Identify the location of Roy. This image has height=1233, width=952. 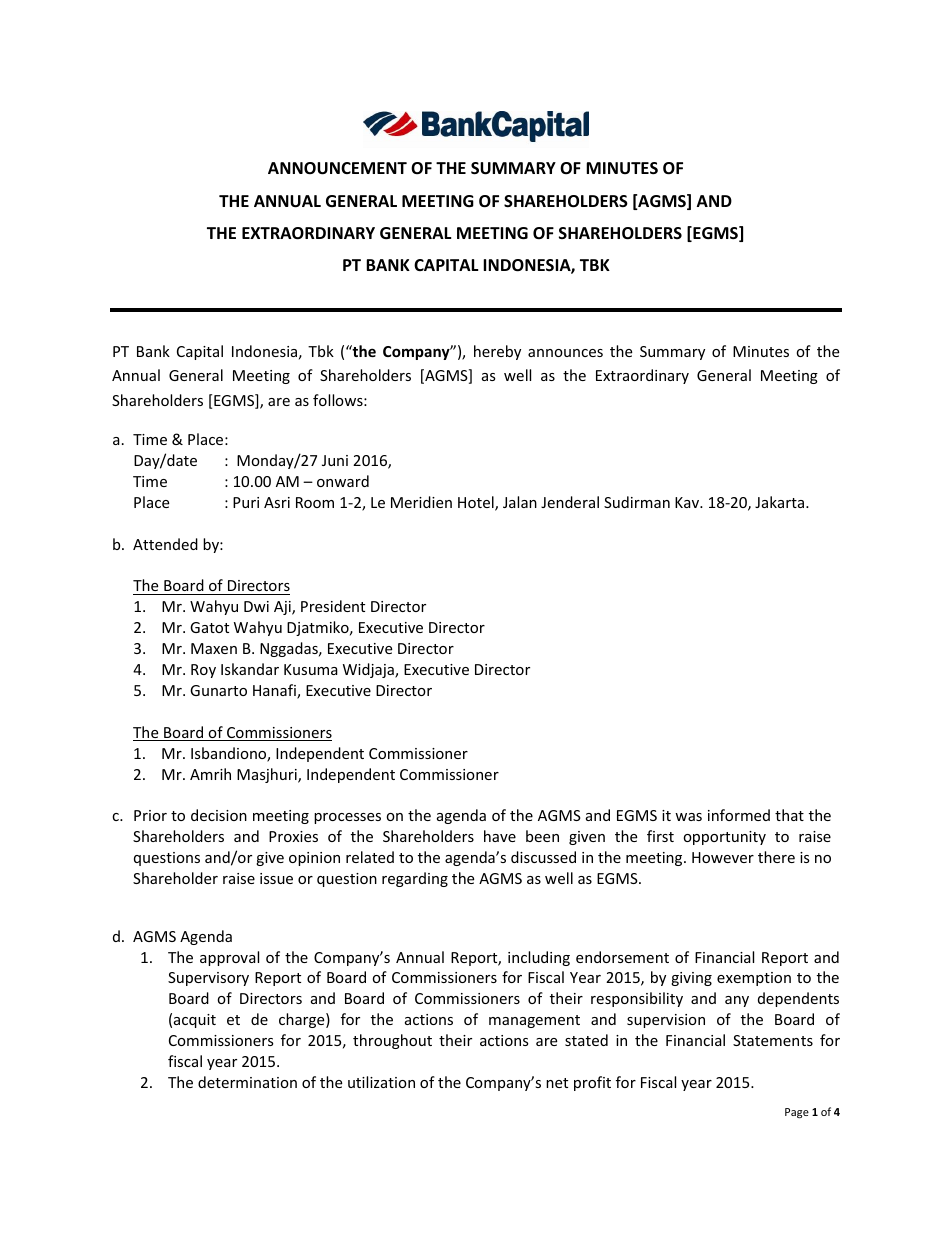
(203, 671).
